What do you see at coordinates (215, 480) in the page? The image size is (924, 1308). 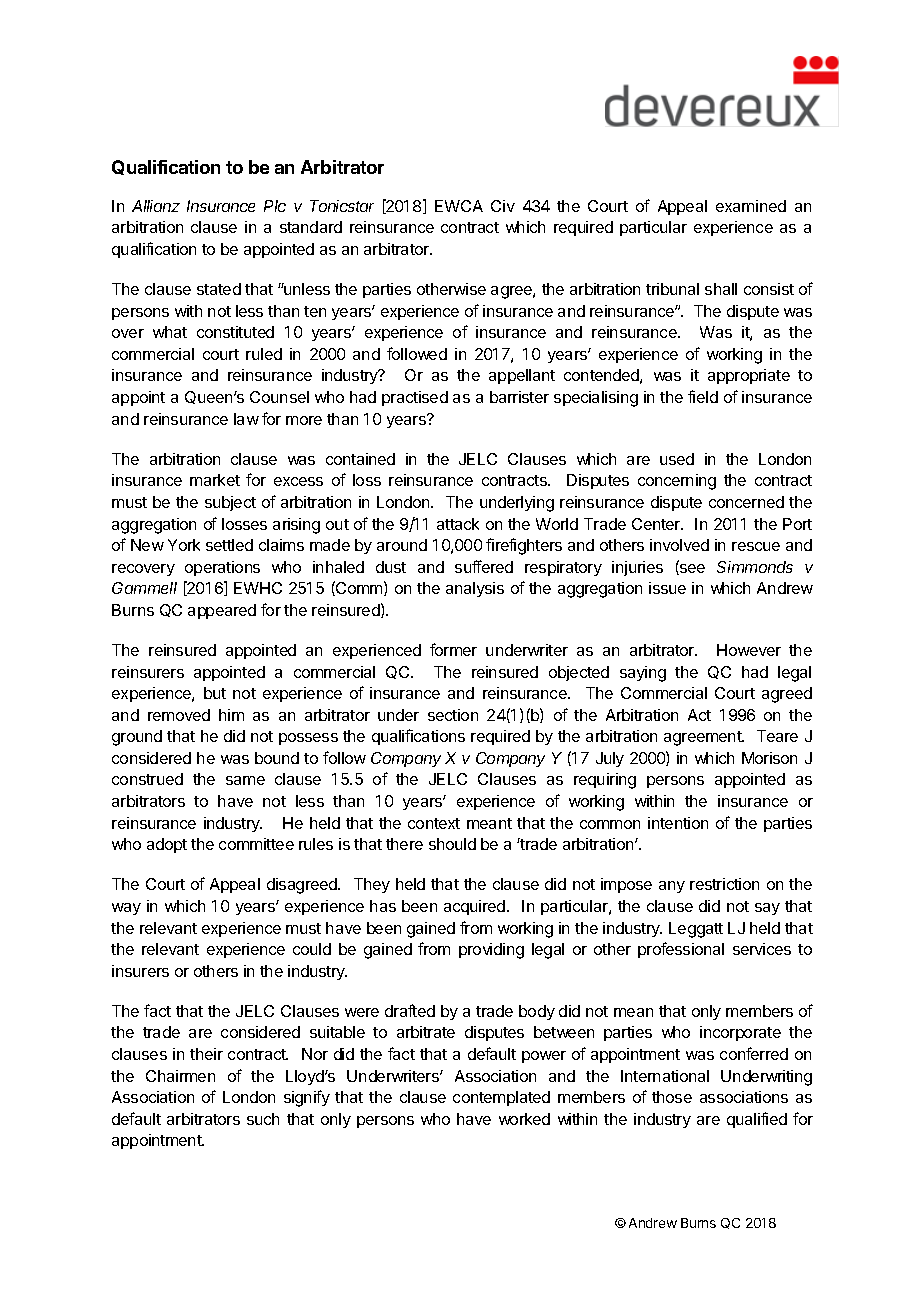 I see `market` at bounding box center [215, 480].
